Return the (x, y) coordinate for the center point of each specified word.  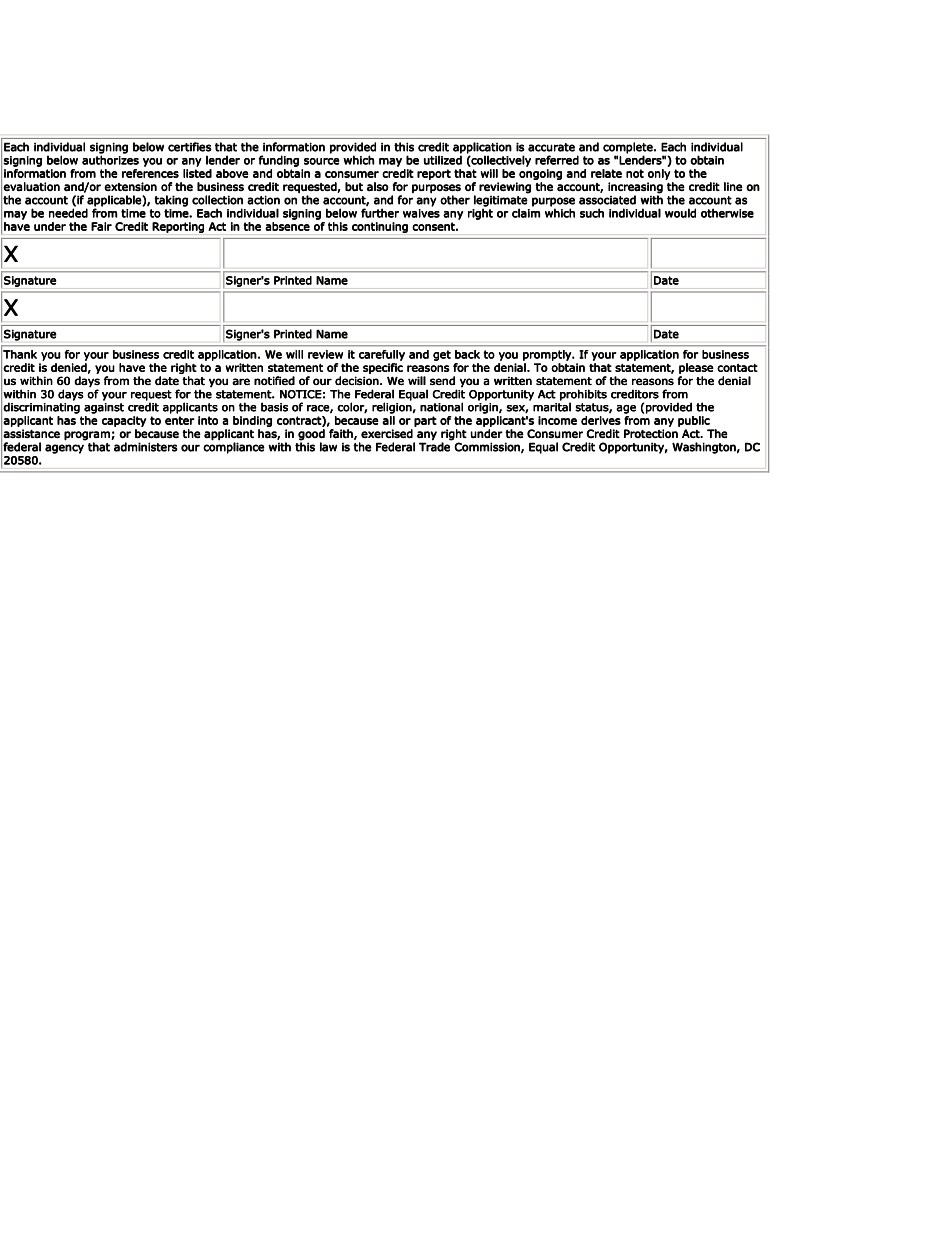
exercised (387, 434)
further (380, 213)
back (467, 354)
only (659, 174)
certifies (190, 147)
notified (274, 380)
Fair (101, 226)
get (442, 355)
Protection (651, 433)
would (680, 213)
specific (383, 368)
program (88, 436)
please (696, 368)
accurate (551, 147)
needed (68, 212)
